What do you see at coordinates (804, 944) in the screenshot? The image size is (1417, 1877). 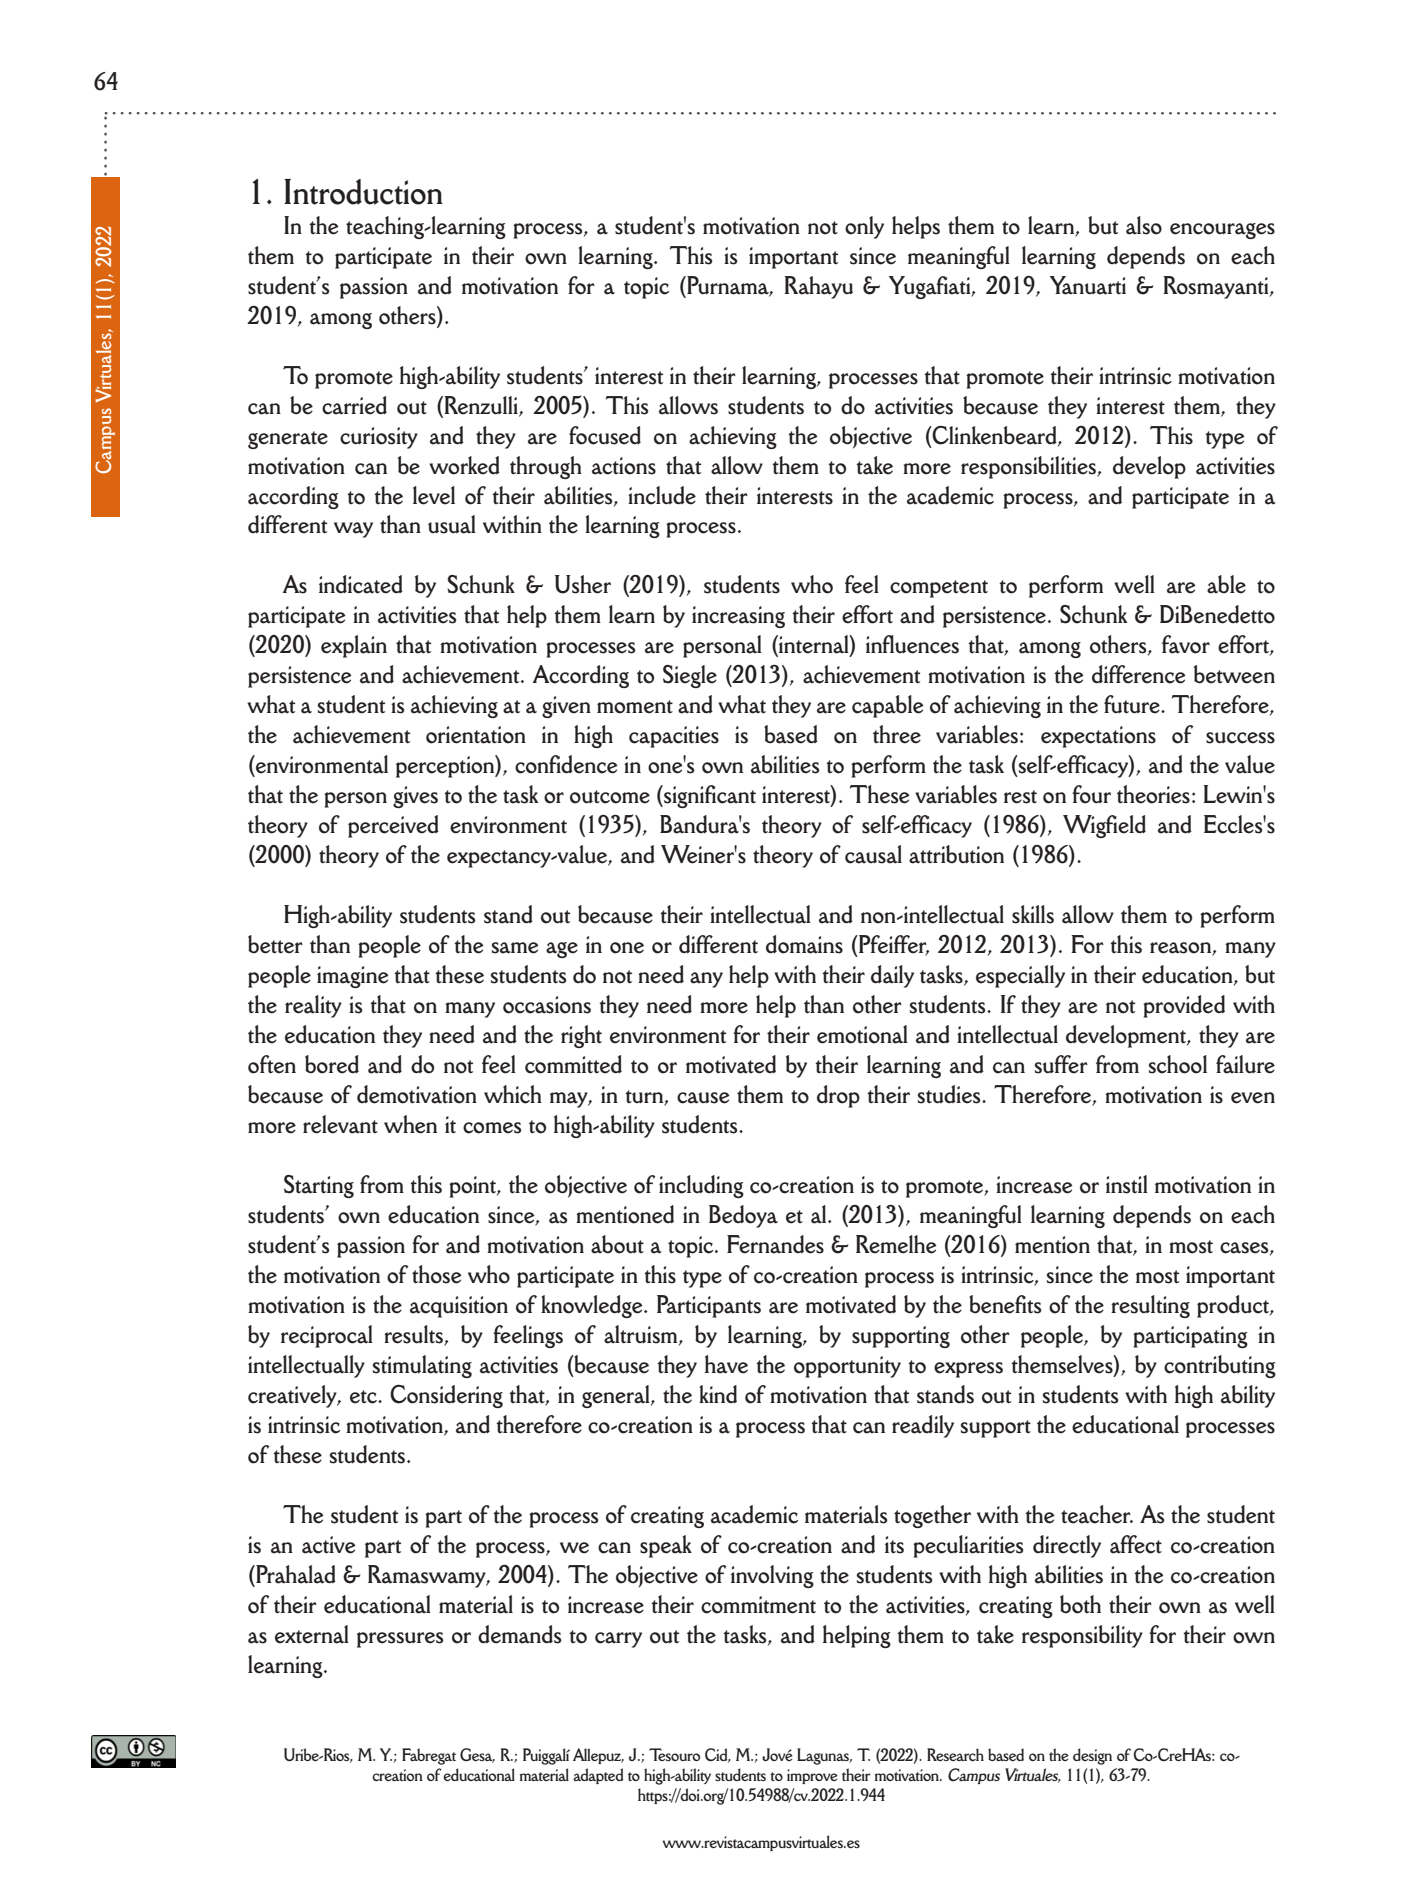 I see `domains` at bounding box center [804, 944].
